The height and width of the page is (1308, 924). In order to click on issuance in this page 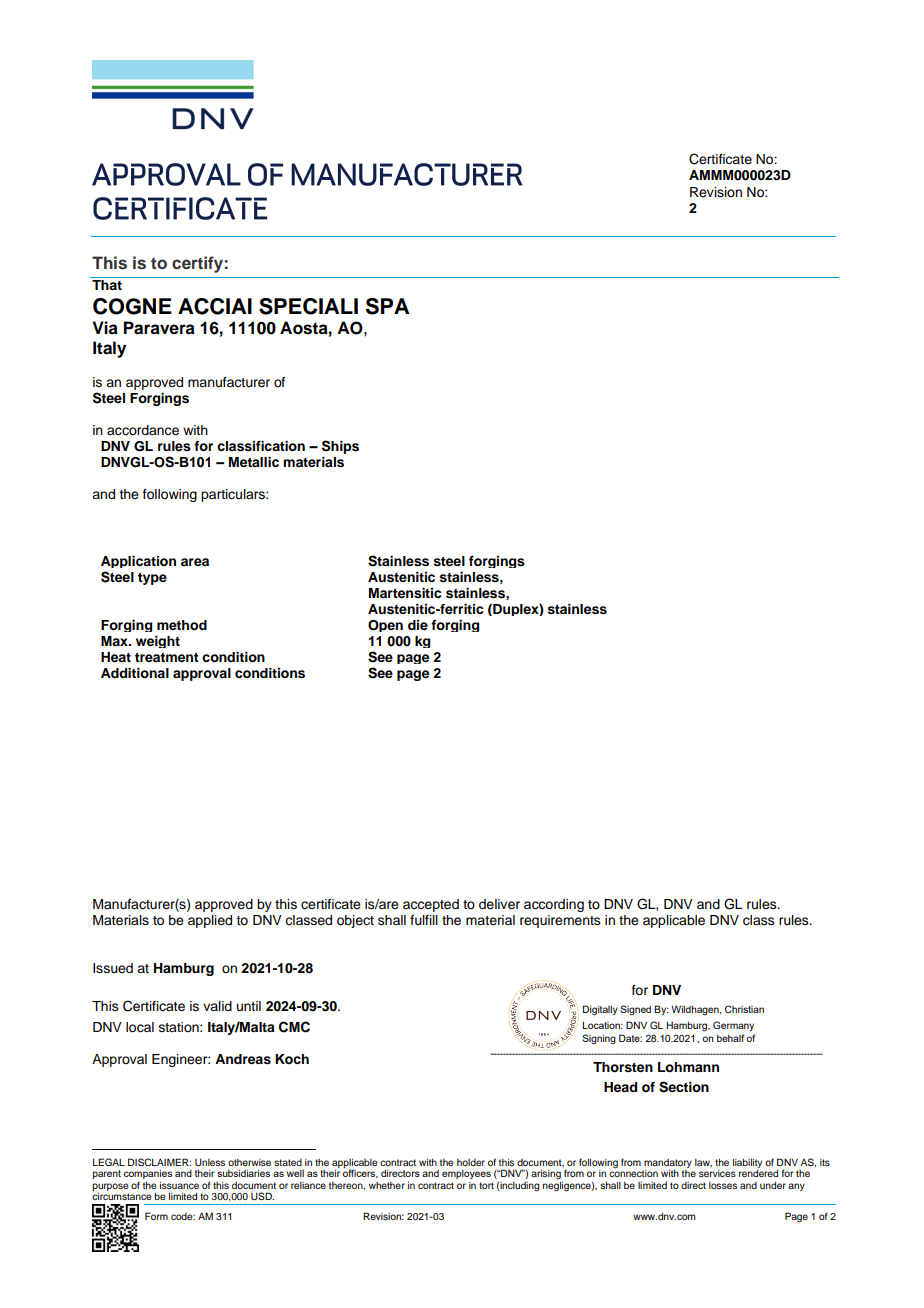, I will do `click(179, 1185)`.
